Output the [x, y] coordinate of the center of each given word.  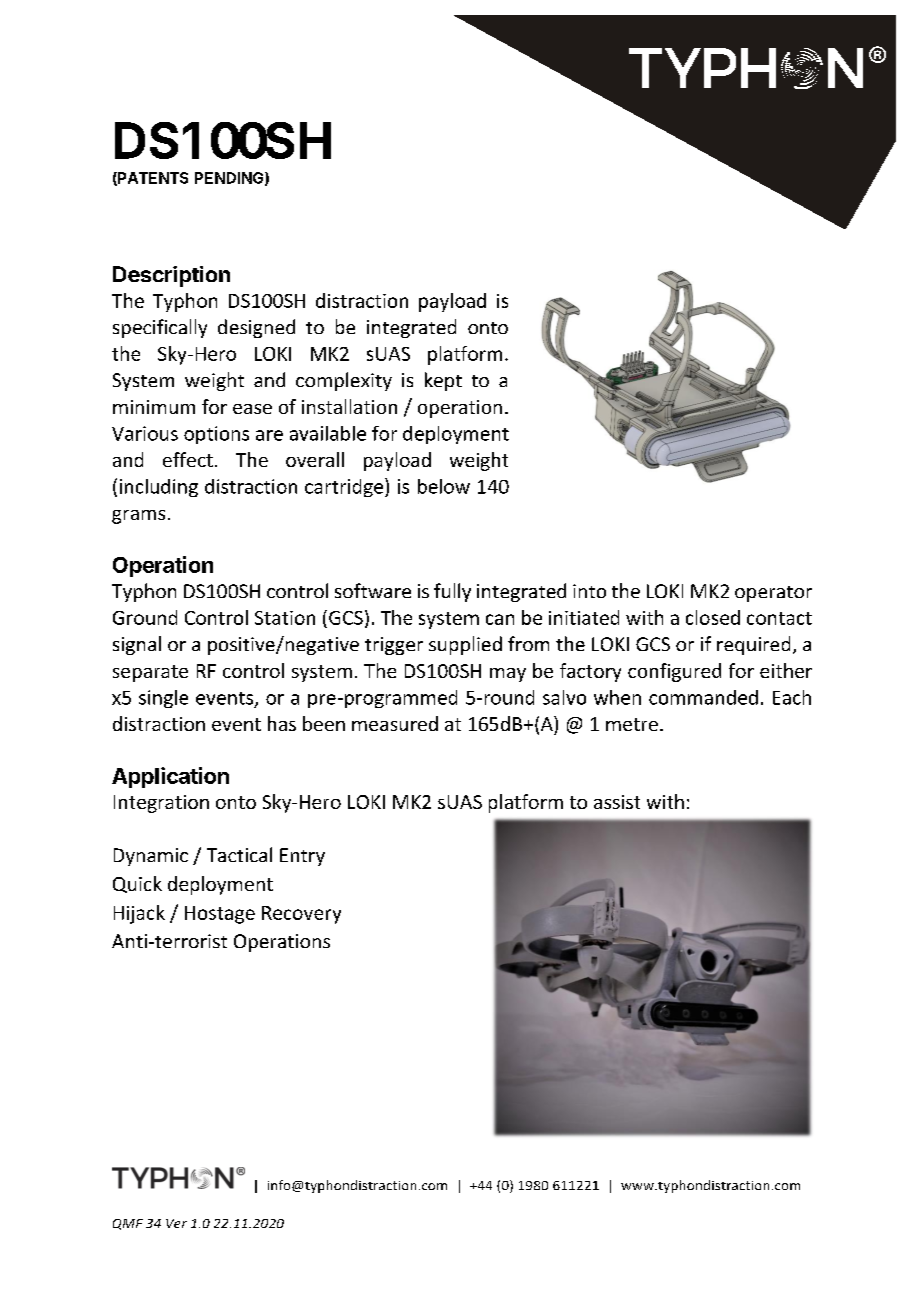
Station [285, 618]
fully [452, 592]
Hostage [220, 915]
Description [171, 276]
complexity [344, 381]
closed [713, 617]
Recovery [301, 915]
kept [443, 381]
